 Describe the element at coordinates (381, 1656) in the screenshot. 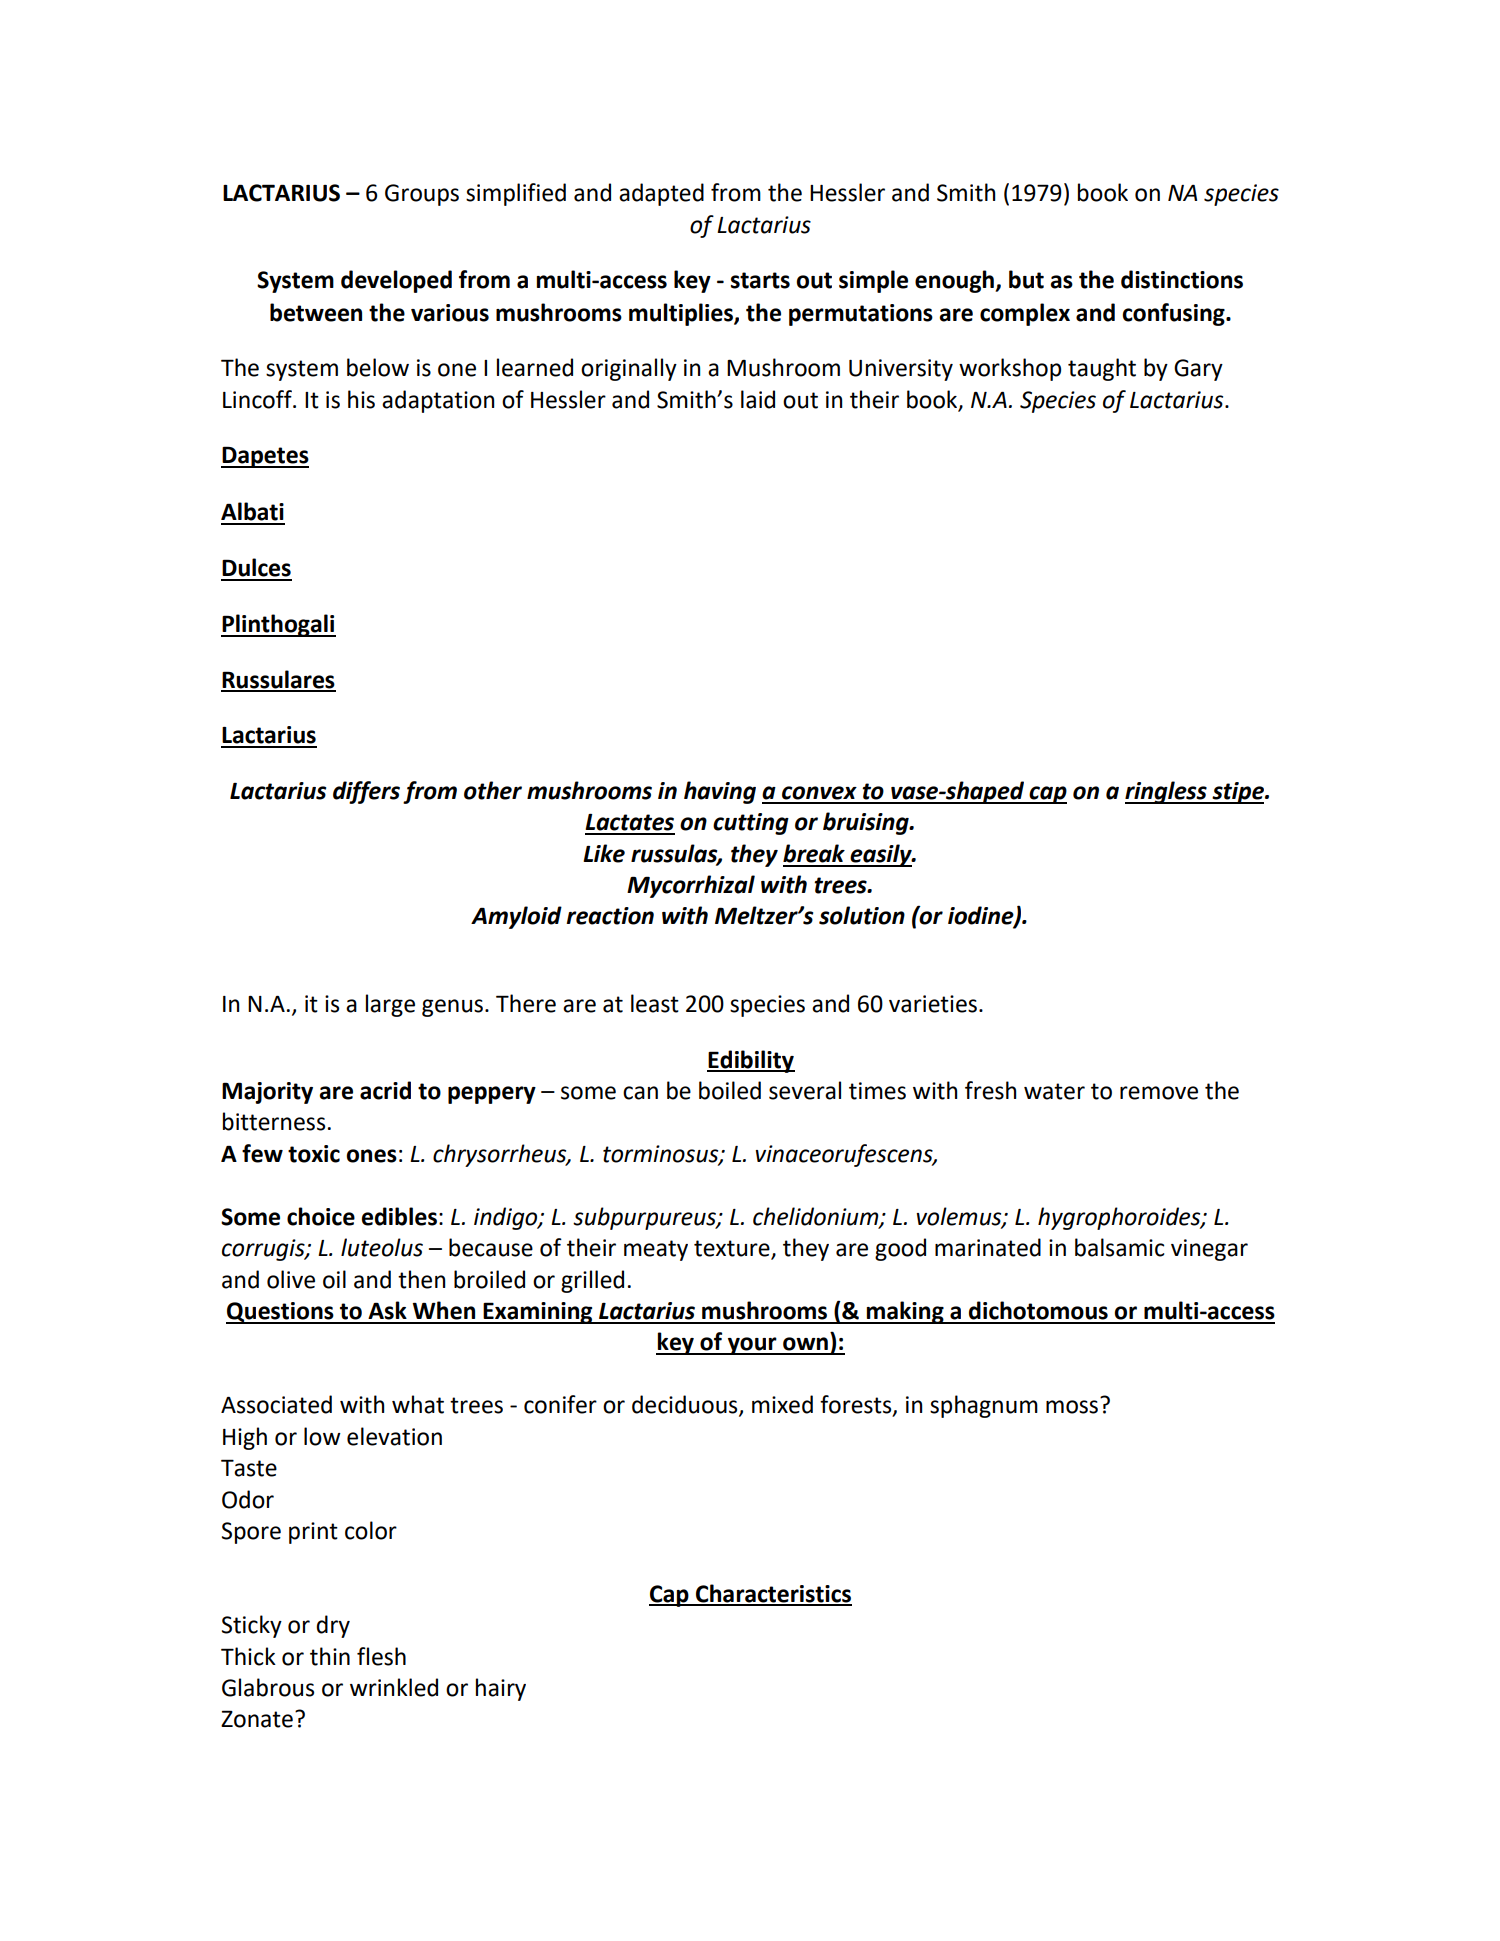

I see `flesh` at that location.
